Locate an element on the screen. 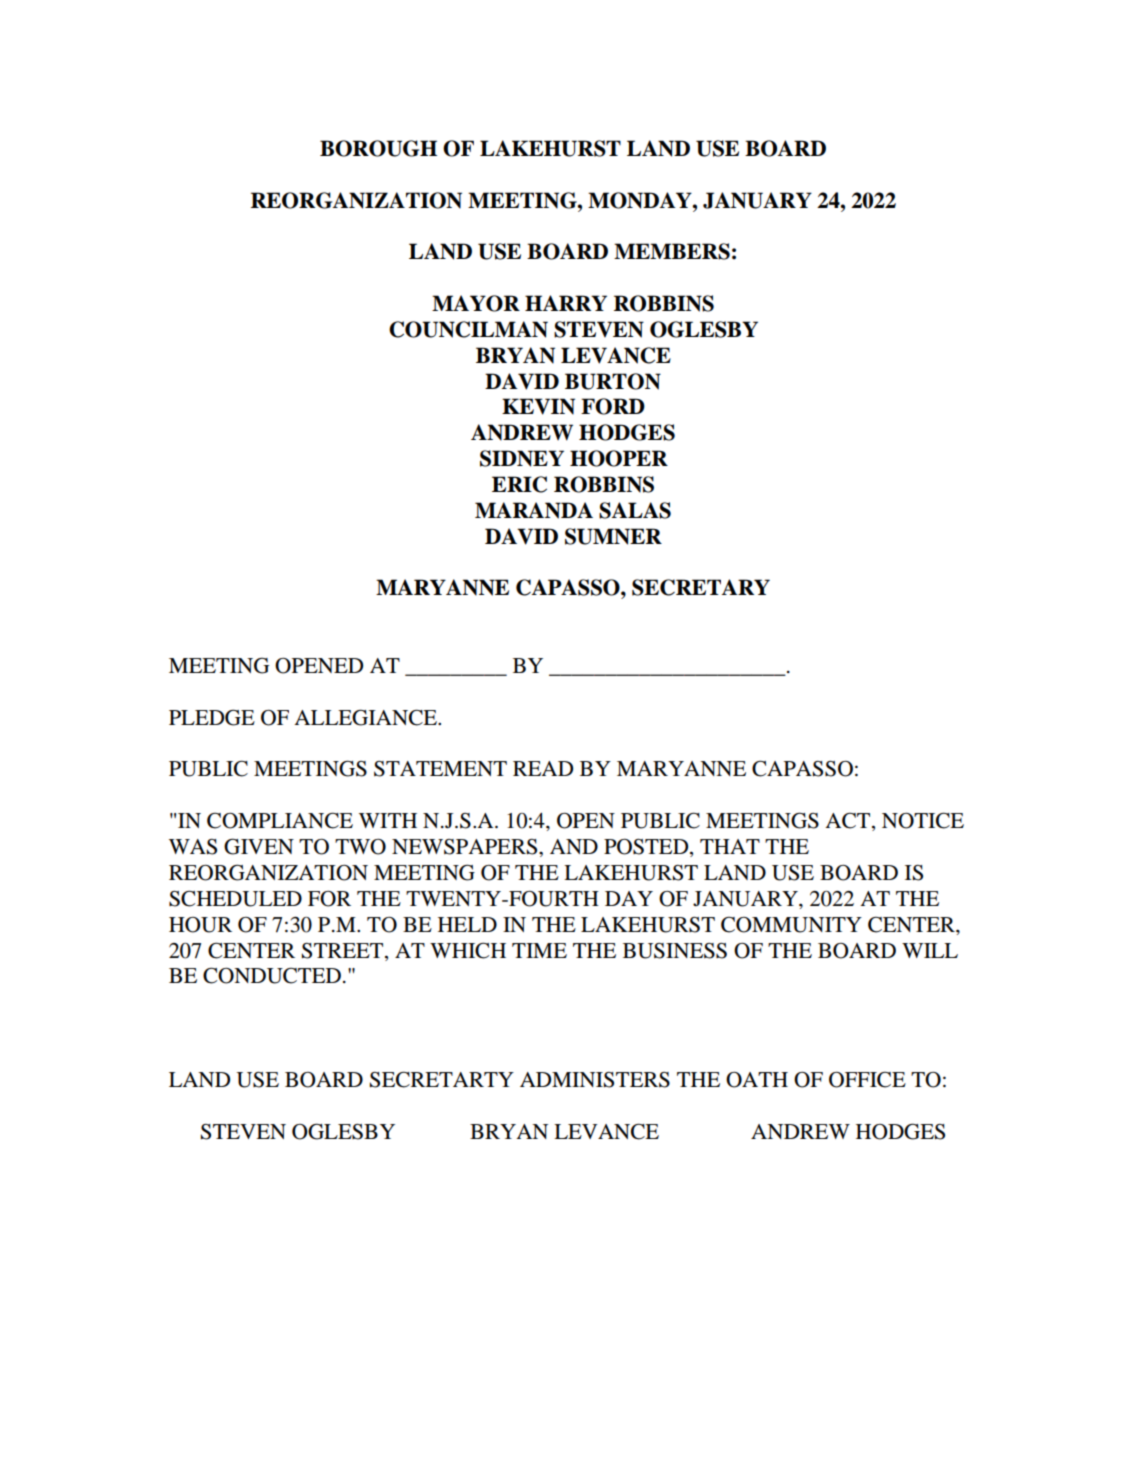  MONDAY is located at coordinates (641, 200).
